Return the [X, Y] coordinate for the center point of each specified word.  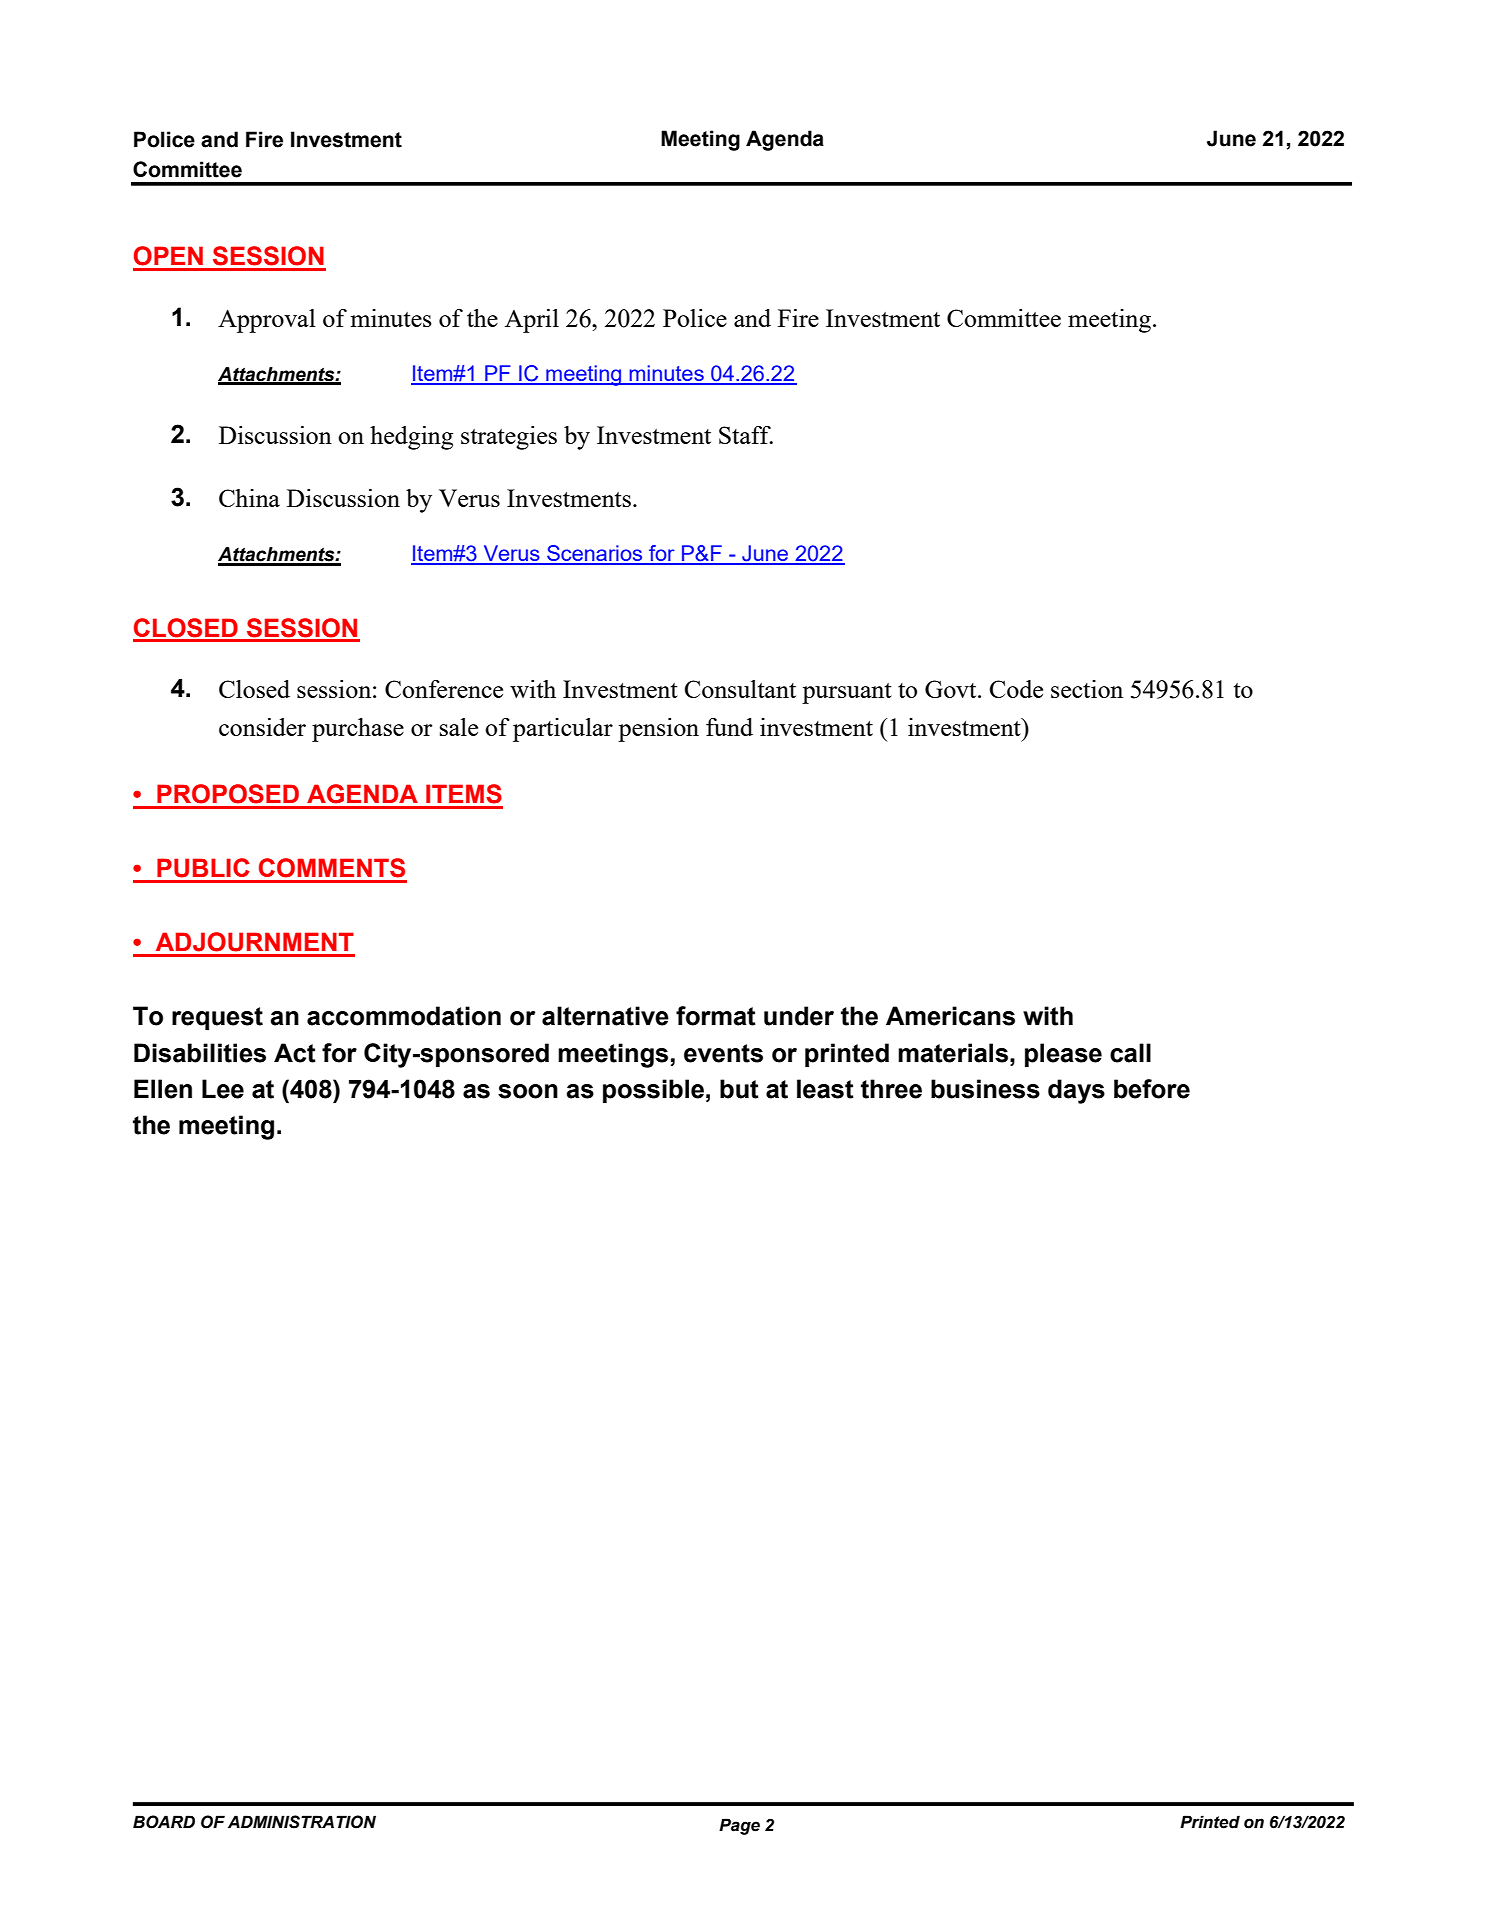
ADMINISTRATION [302, 1822]
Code [1016, 689]
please [1063, 1055]
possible [653, 1091]
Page [739, 1826]
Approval [267, 321]
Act [295, 1053]
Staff [746, 435]
